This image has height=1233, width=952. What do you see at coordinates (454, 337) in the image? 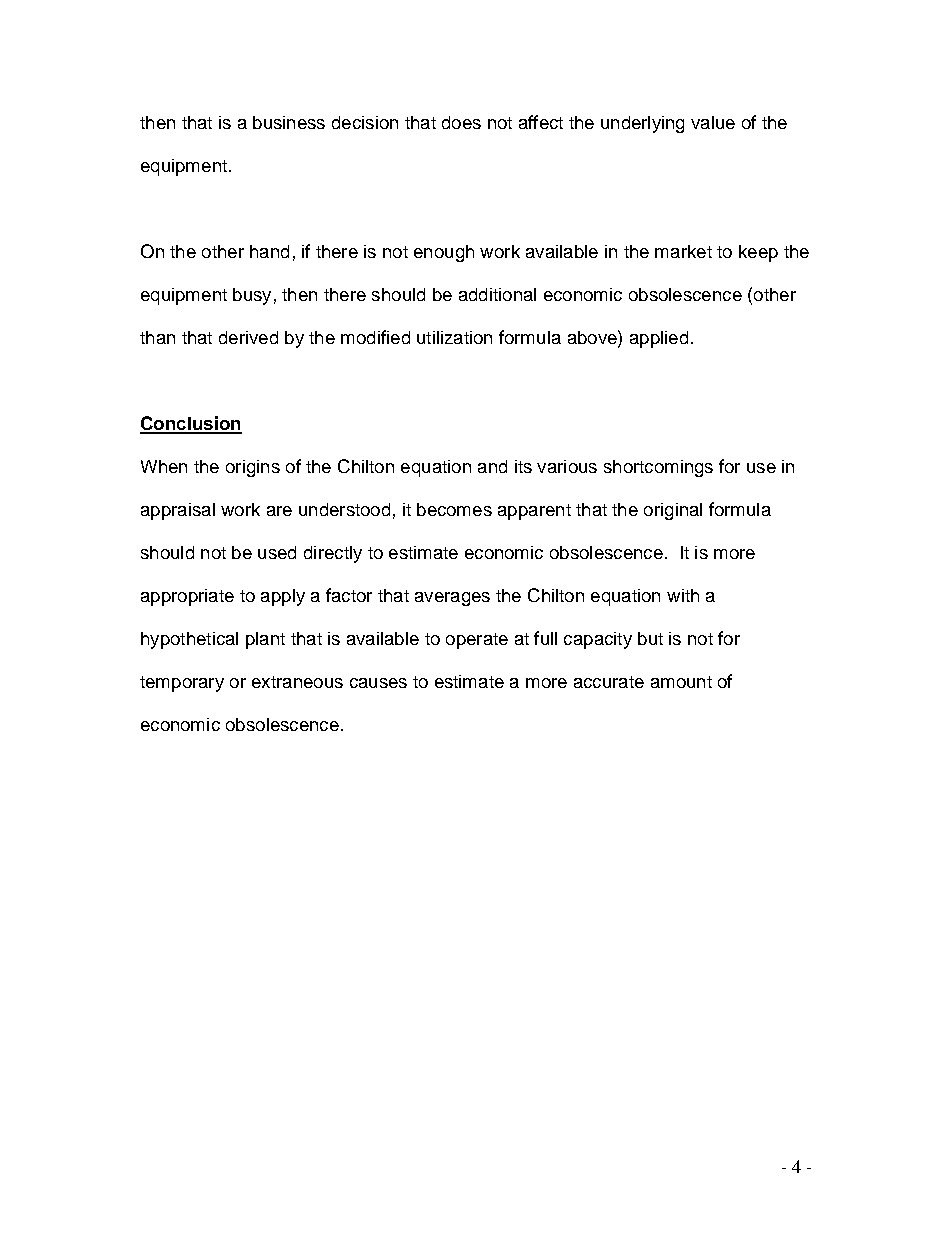
I see `utilization` at bounding box center [454, 337].
